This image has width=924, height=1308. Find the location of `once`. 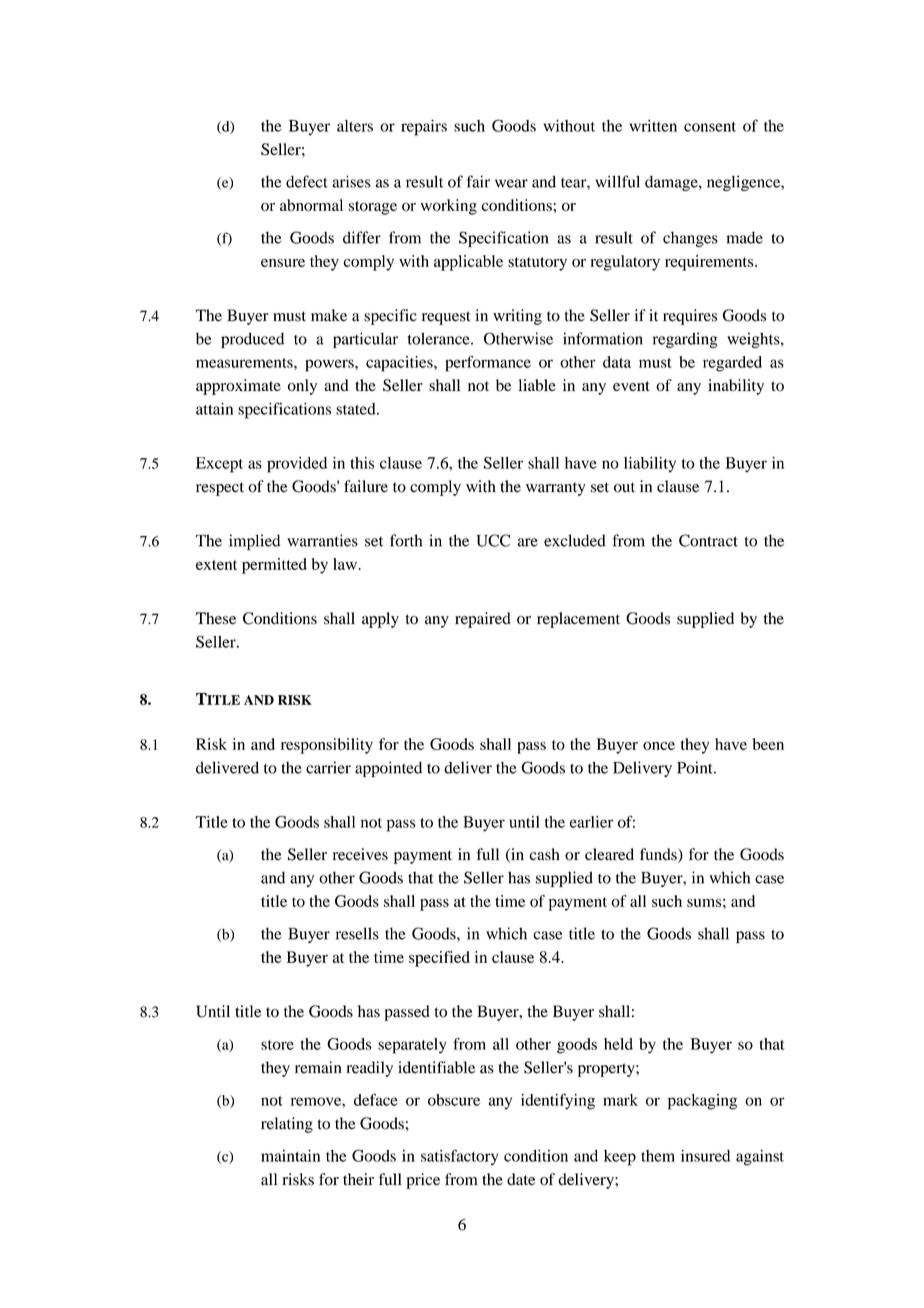

once is located at coordinates (659, 746).
